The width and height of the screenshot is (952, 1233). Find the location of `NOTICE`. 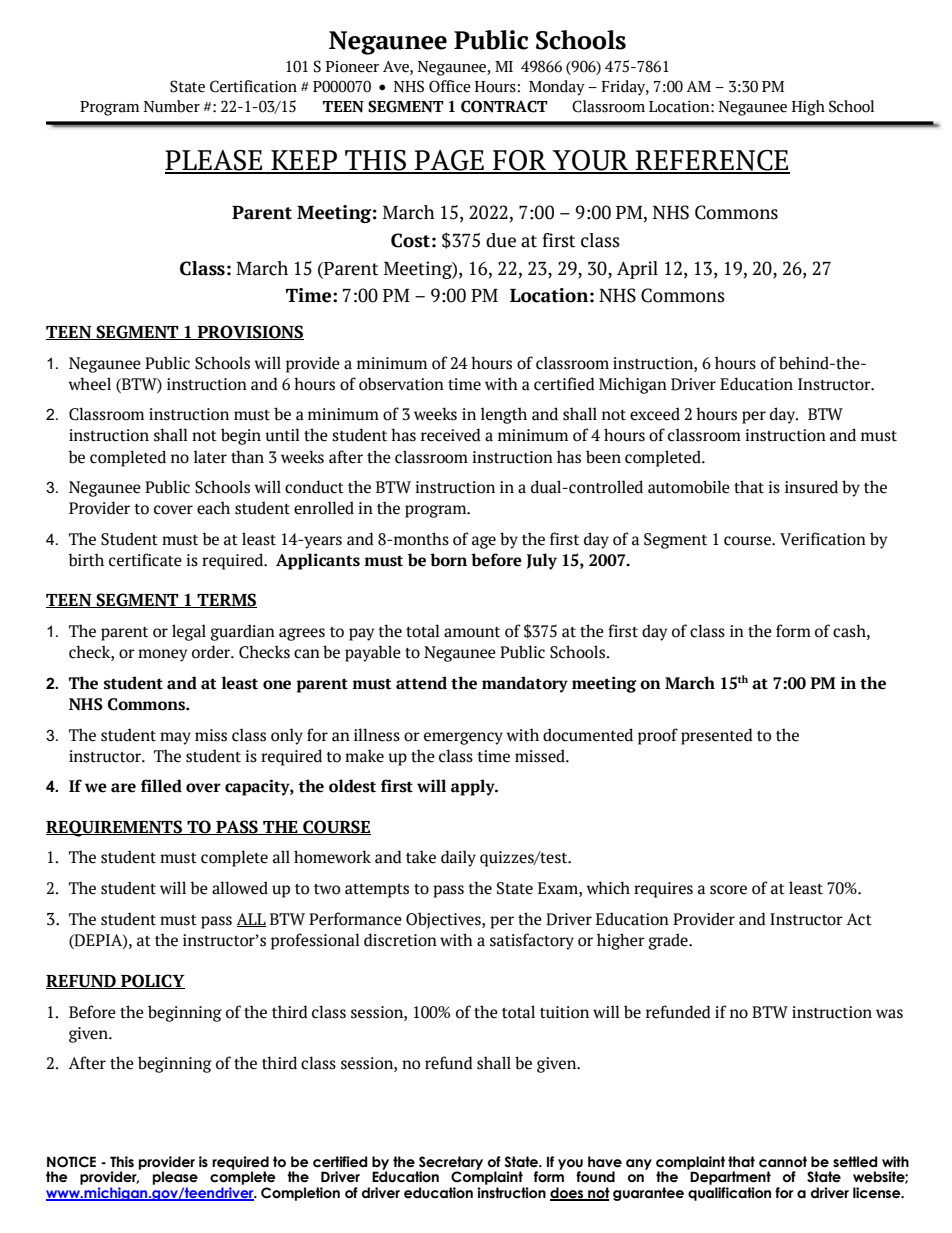

NOTICE is located at coordinates (71, 1162).
